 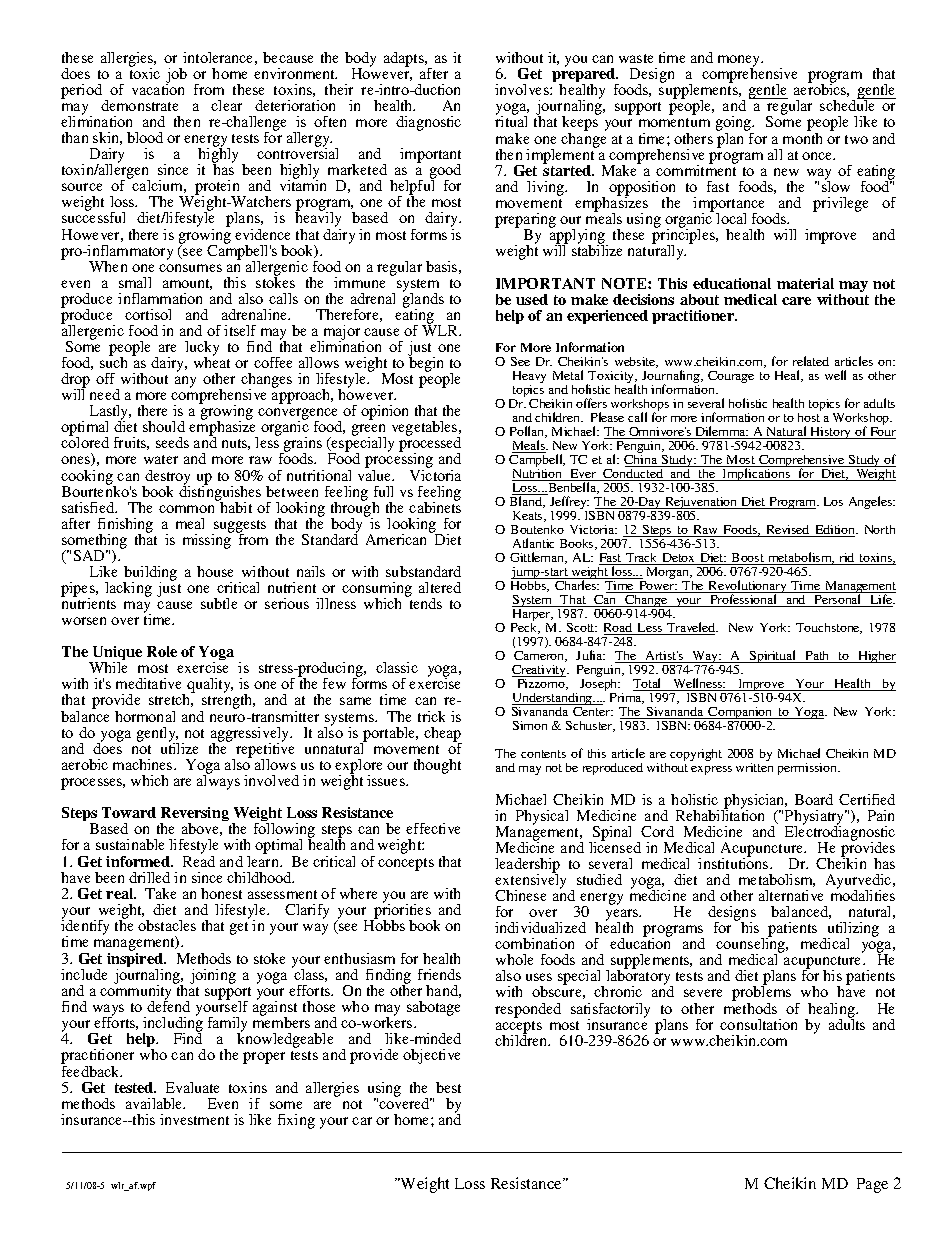 I want to click on thought, so click(x=437, y=766).
